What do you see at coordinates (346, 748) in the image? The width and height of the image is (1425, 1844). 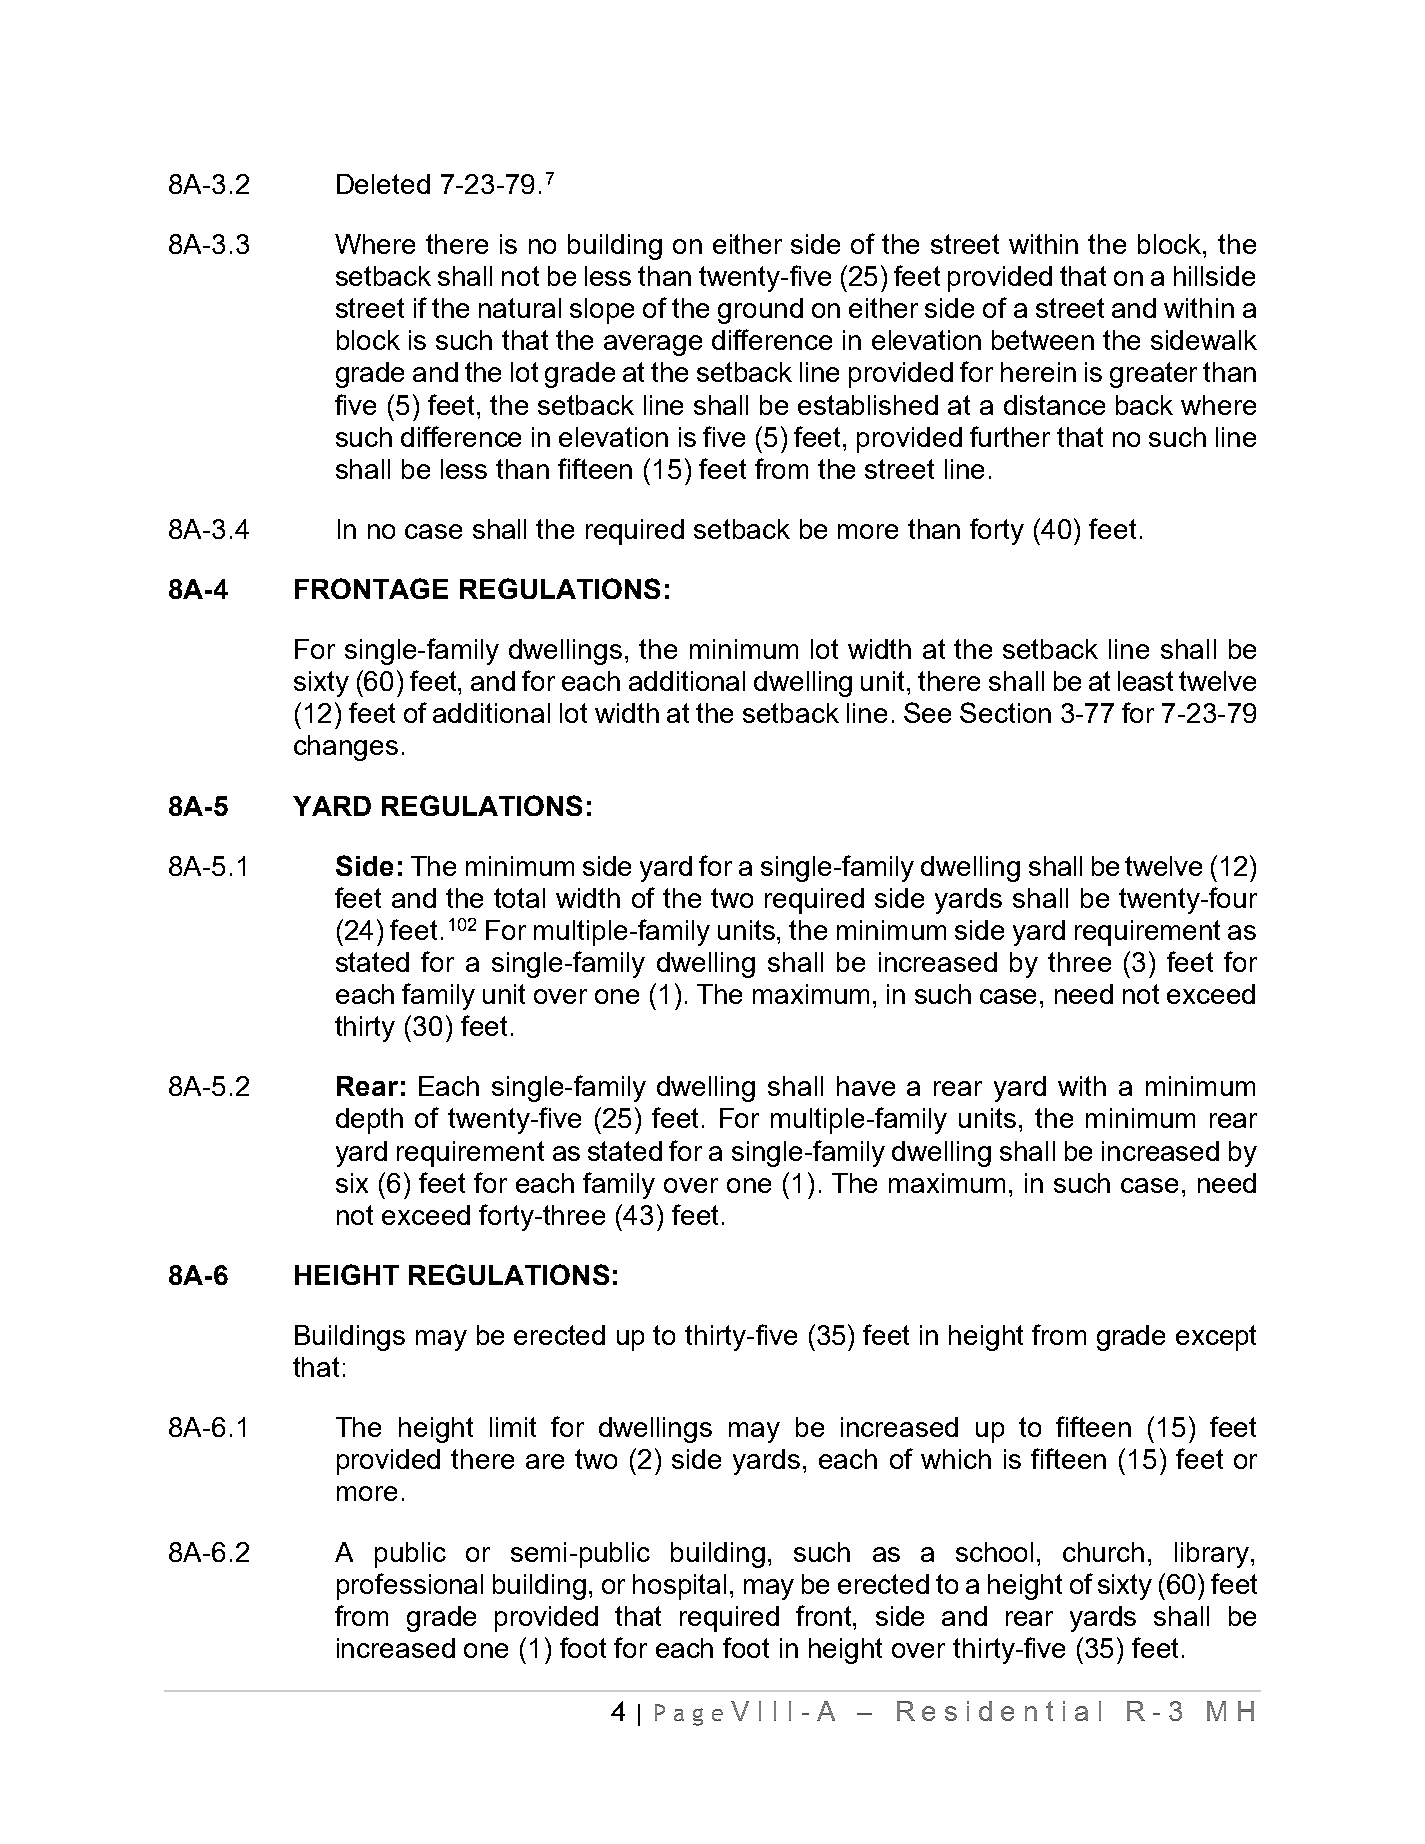 I see `changes` at bounding box center [346, 748].
